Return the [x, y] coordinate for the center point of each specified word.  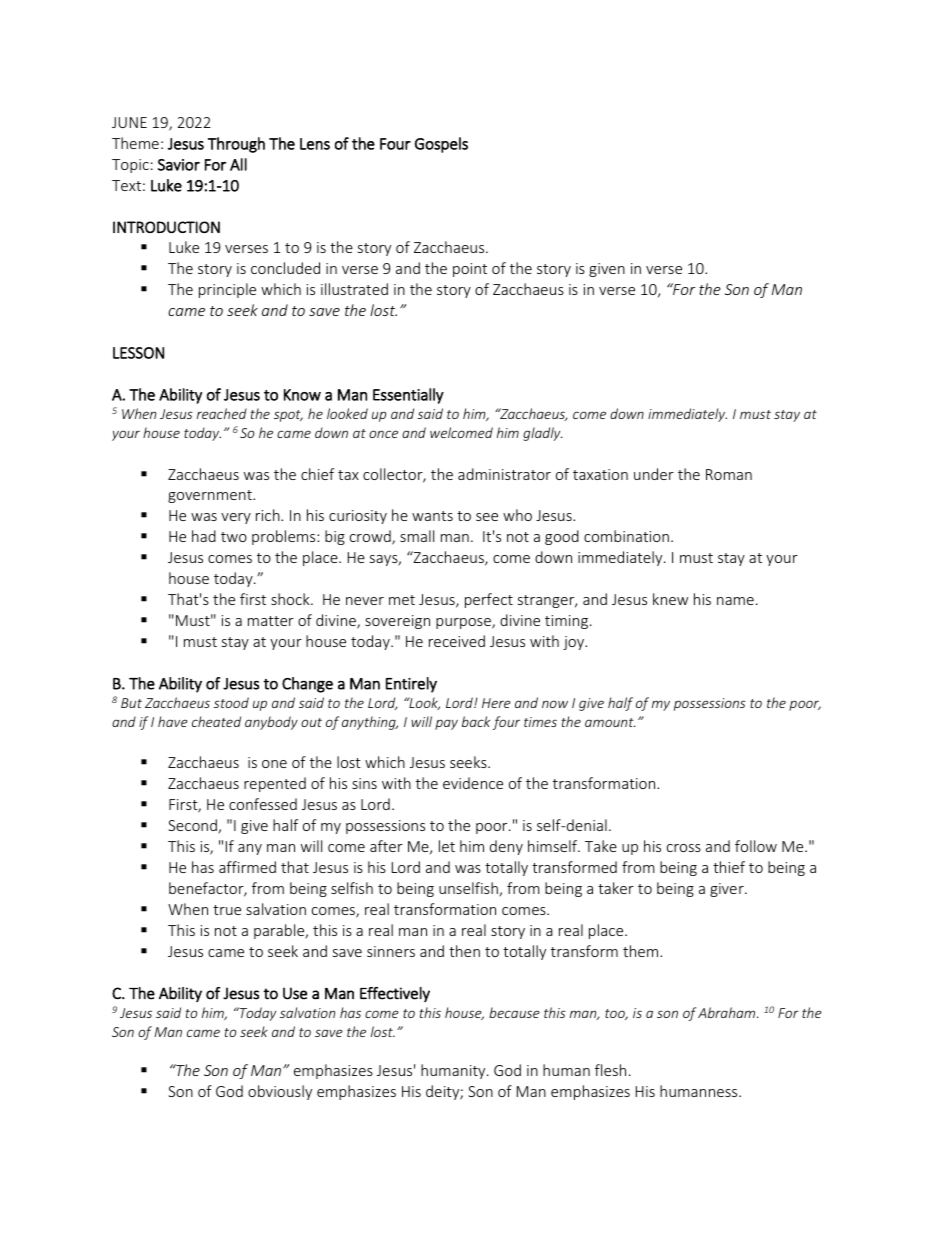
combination [626, 536]
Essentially [408, 396]
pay [446, 724]
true [227, 910]
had [204, 536]
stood [231, 702]
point [470, 270]
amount [610, 722]
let [447, 846]
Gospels [441, 145]
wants [432, 516]
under [654, 474]
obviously [280, 1092]
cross [684, 848]
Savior [179, 165]
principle [227, 290]
